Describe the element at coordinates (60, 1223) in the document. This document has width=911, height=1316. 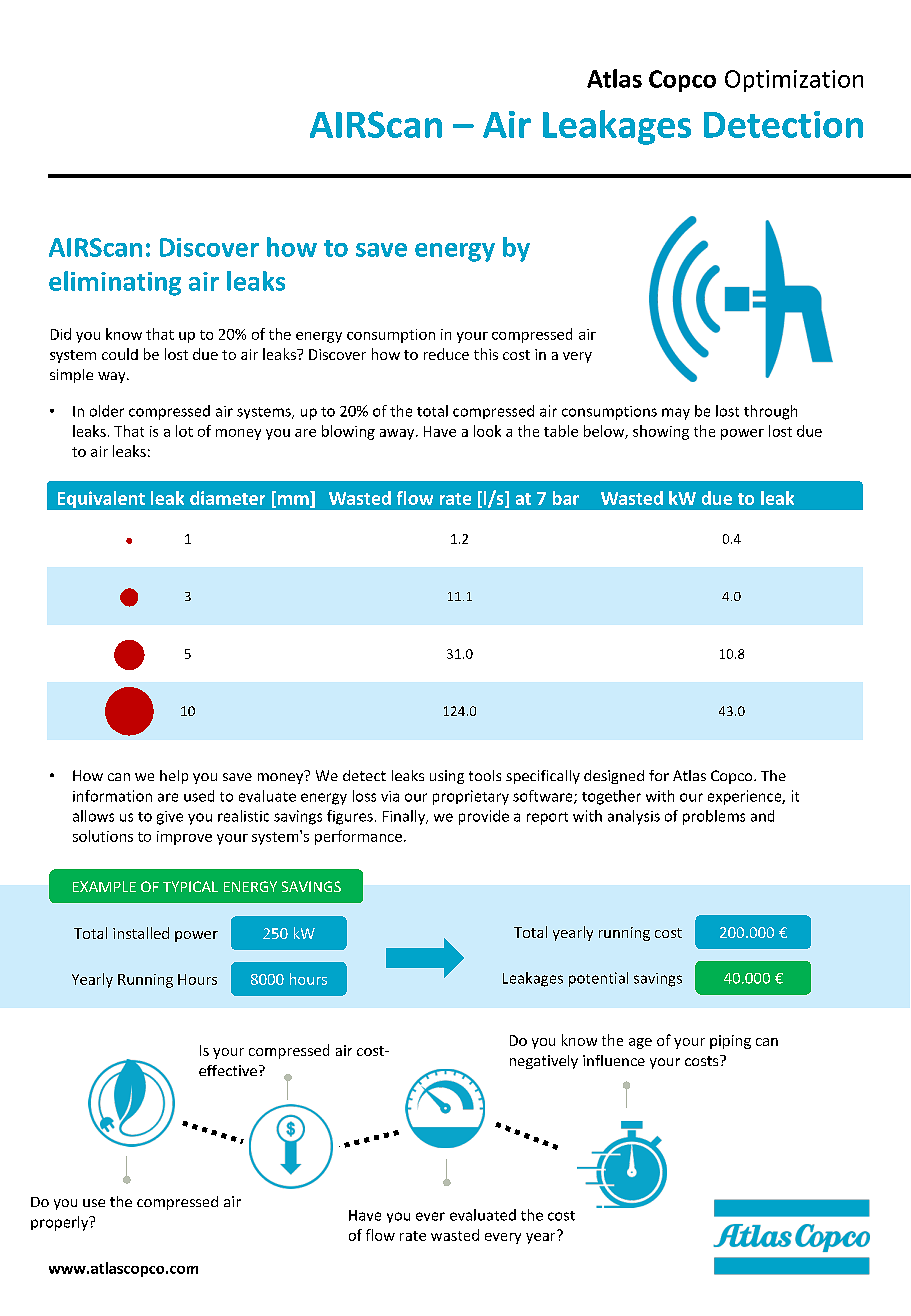
I see `properly` at that location.
